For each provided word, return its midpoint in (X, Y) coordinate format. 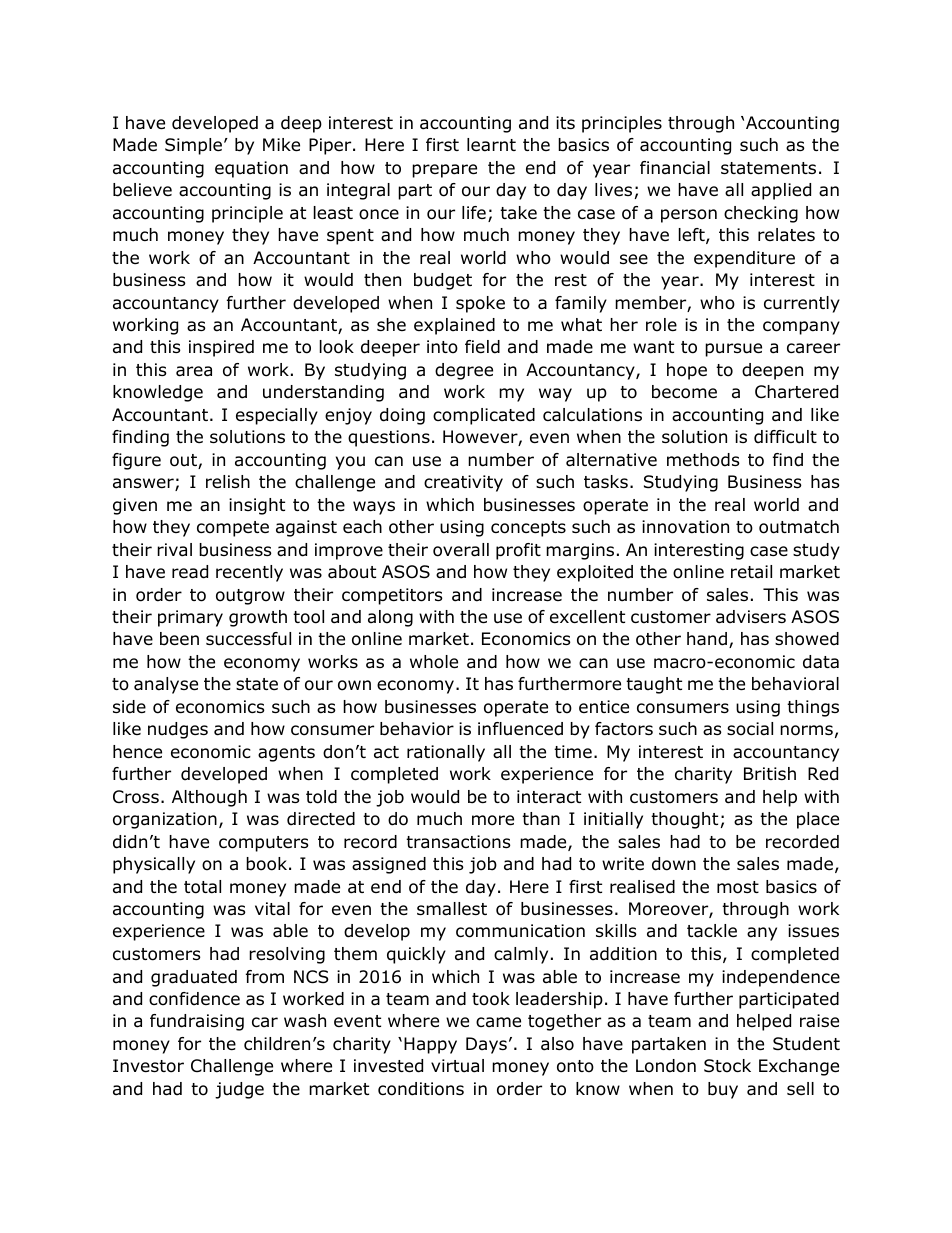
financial (675, 168)
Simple (193, 146)
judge (239, 1090)
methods (703, 460)
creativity (463, 483)
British (770, 773)
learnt (491, 145)
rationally (446, 753)
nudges (178, 730)
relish (228, 482)
